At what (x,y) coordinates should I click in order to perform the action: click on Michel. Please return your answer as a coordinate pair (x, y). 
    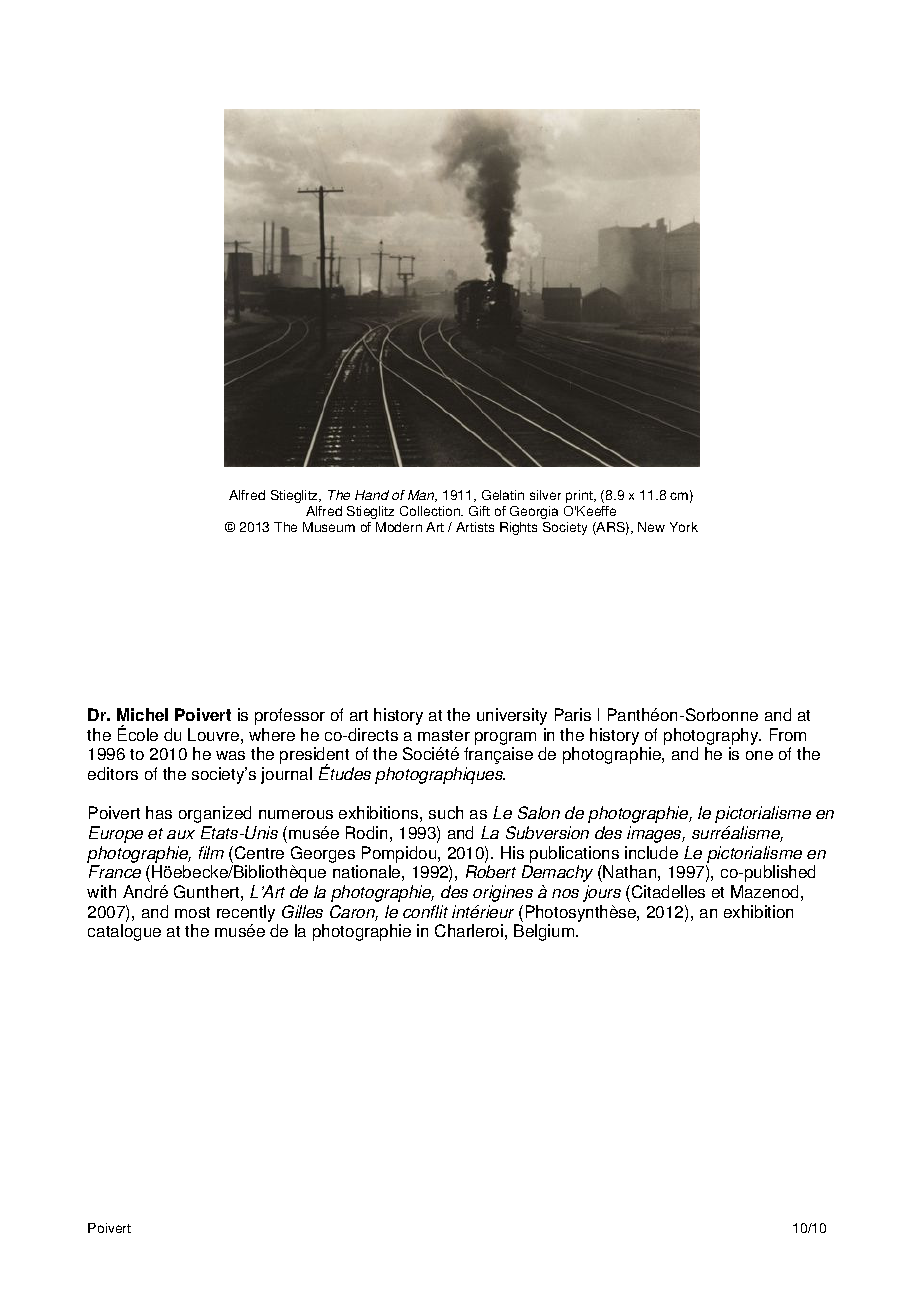
    Looking at the image, I should click on (142, 714).
